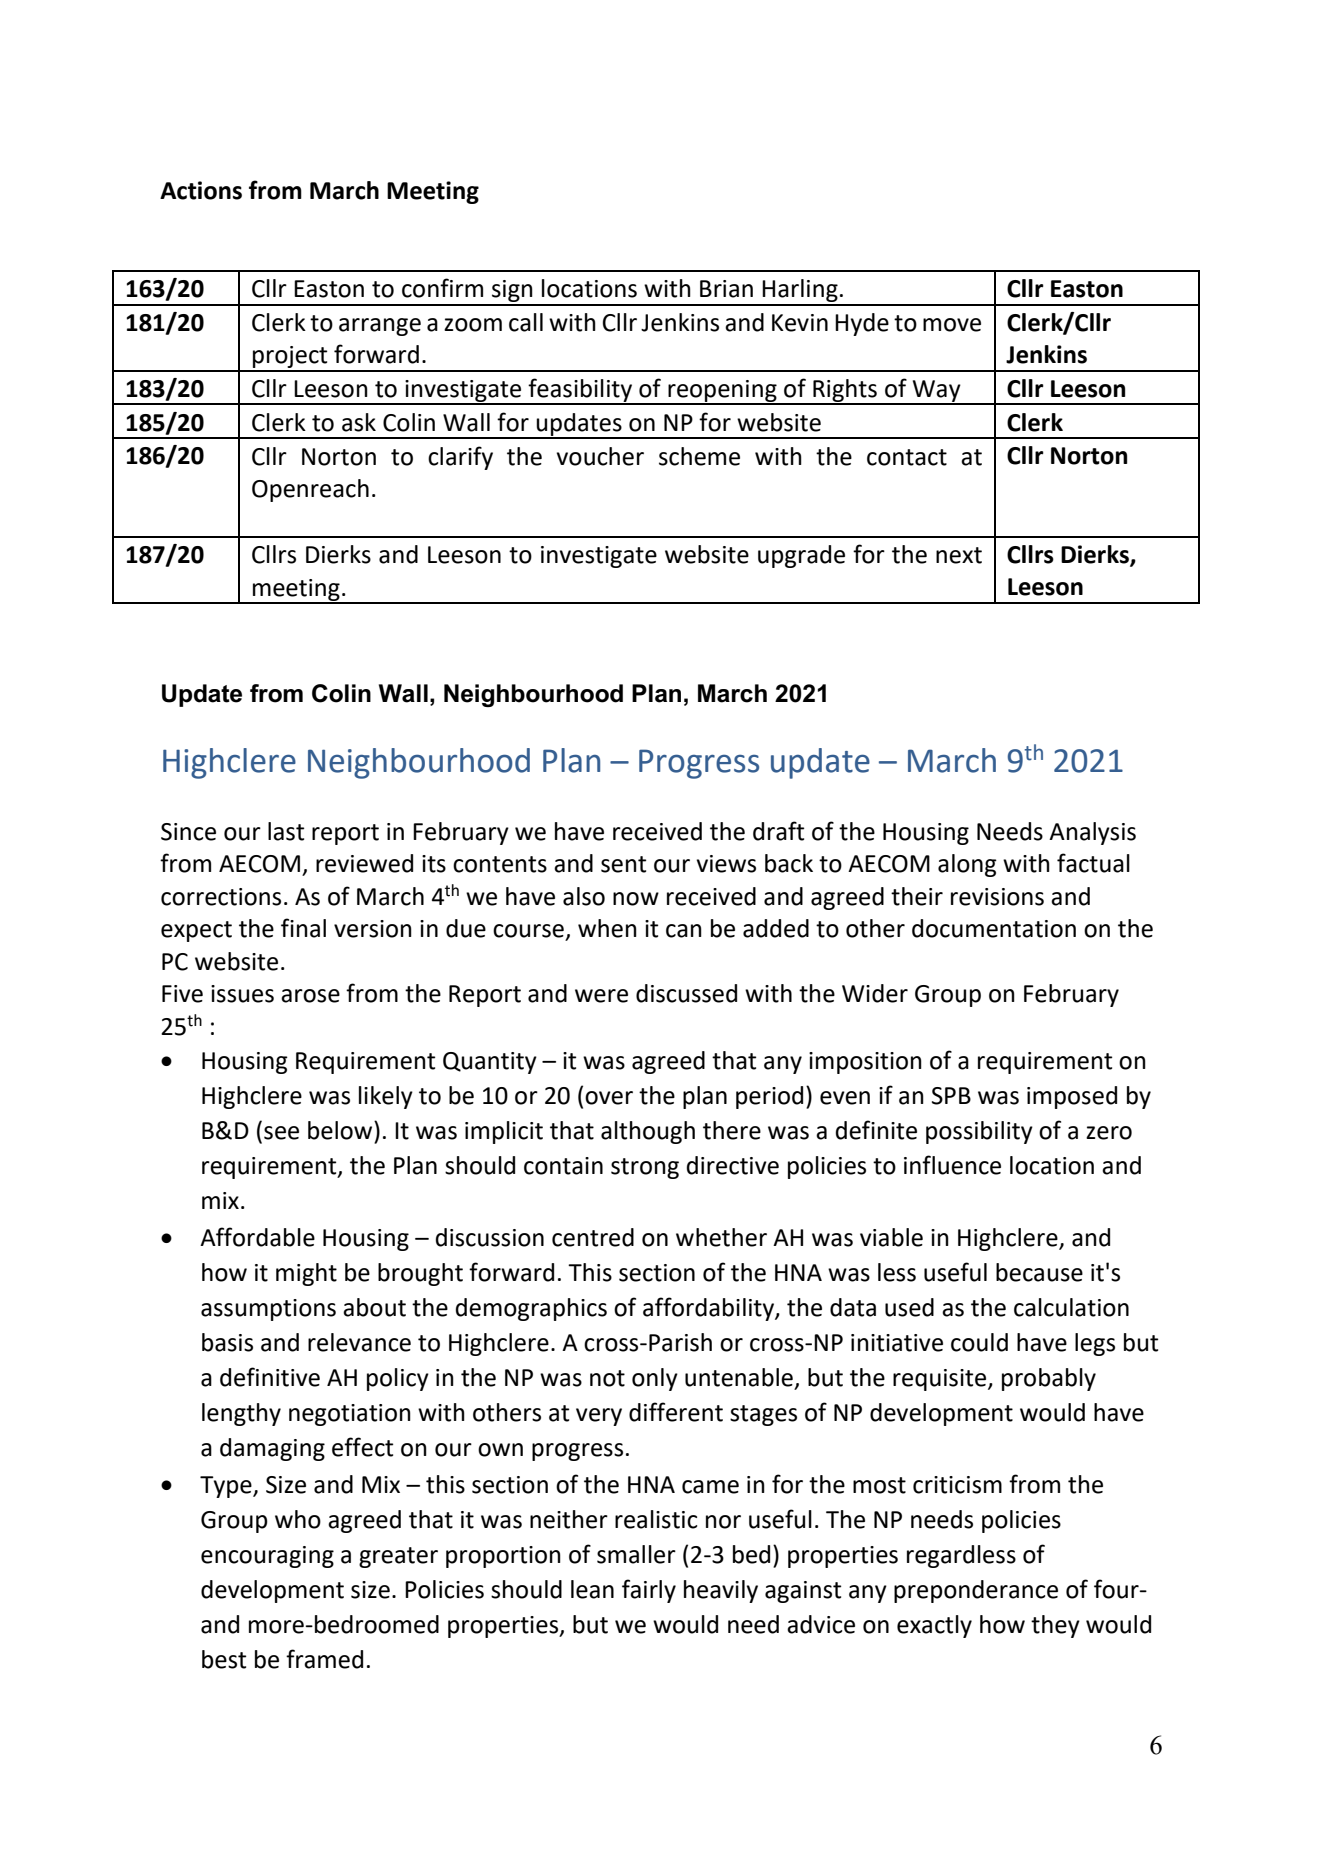  I want to click on see, so click(281, 1133).
